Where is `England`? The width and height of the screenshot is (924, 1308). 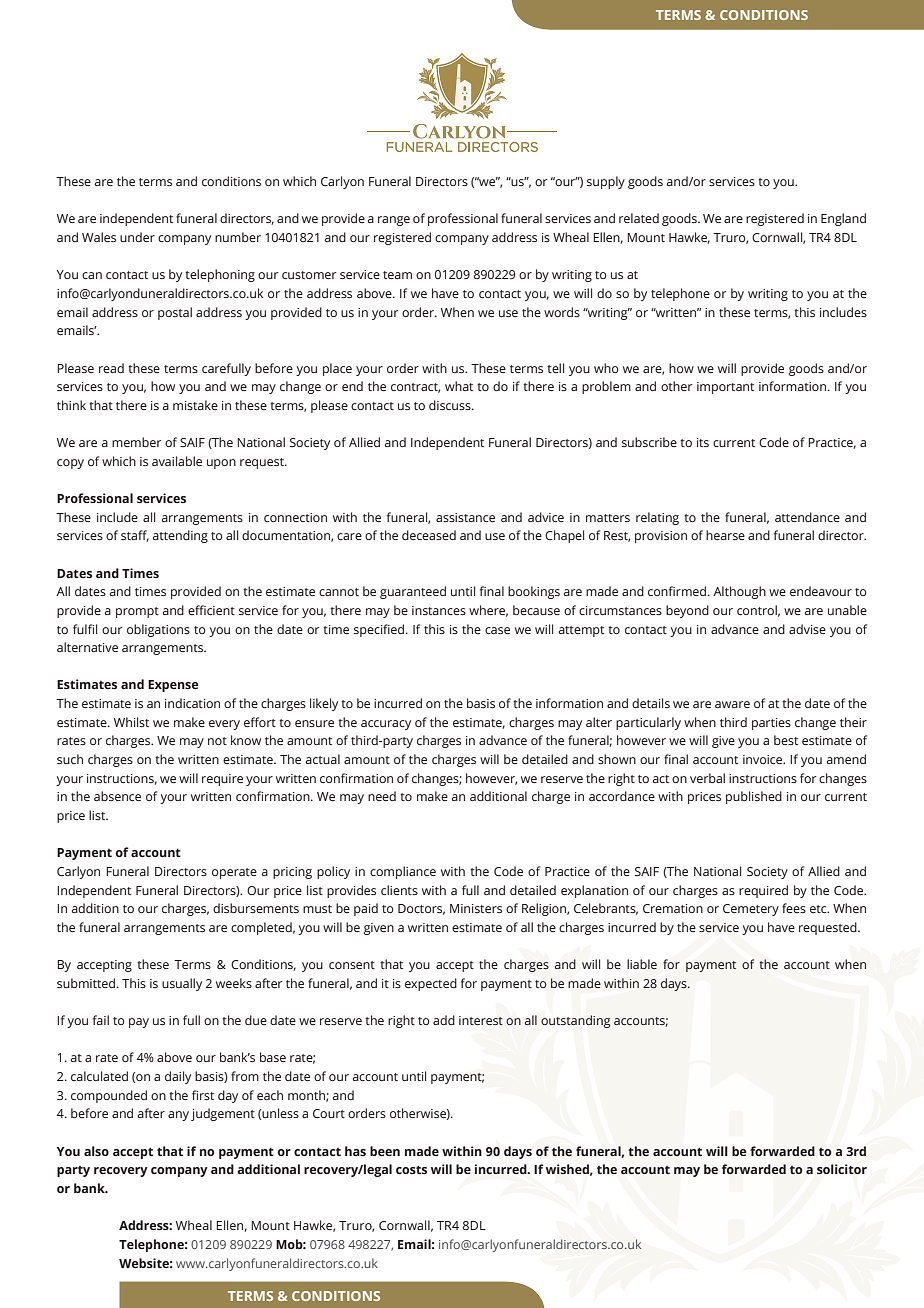 England is located at coordinates (843, 219).
